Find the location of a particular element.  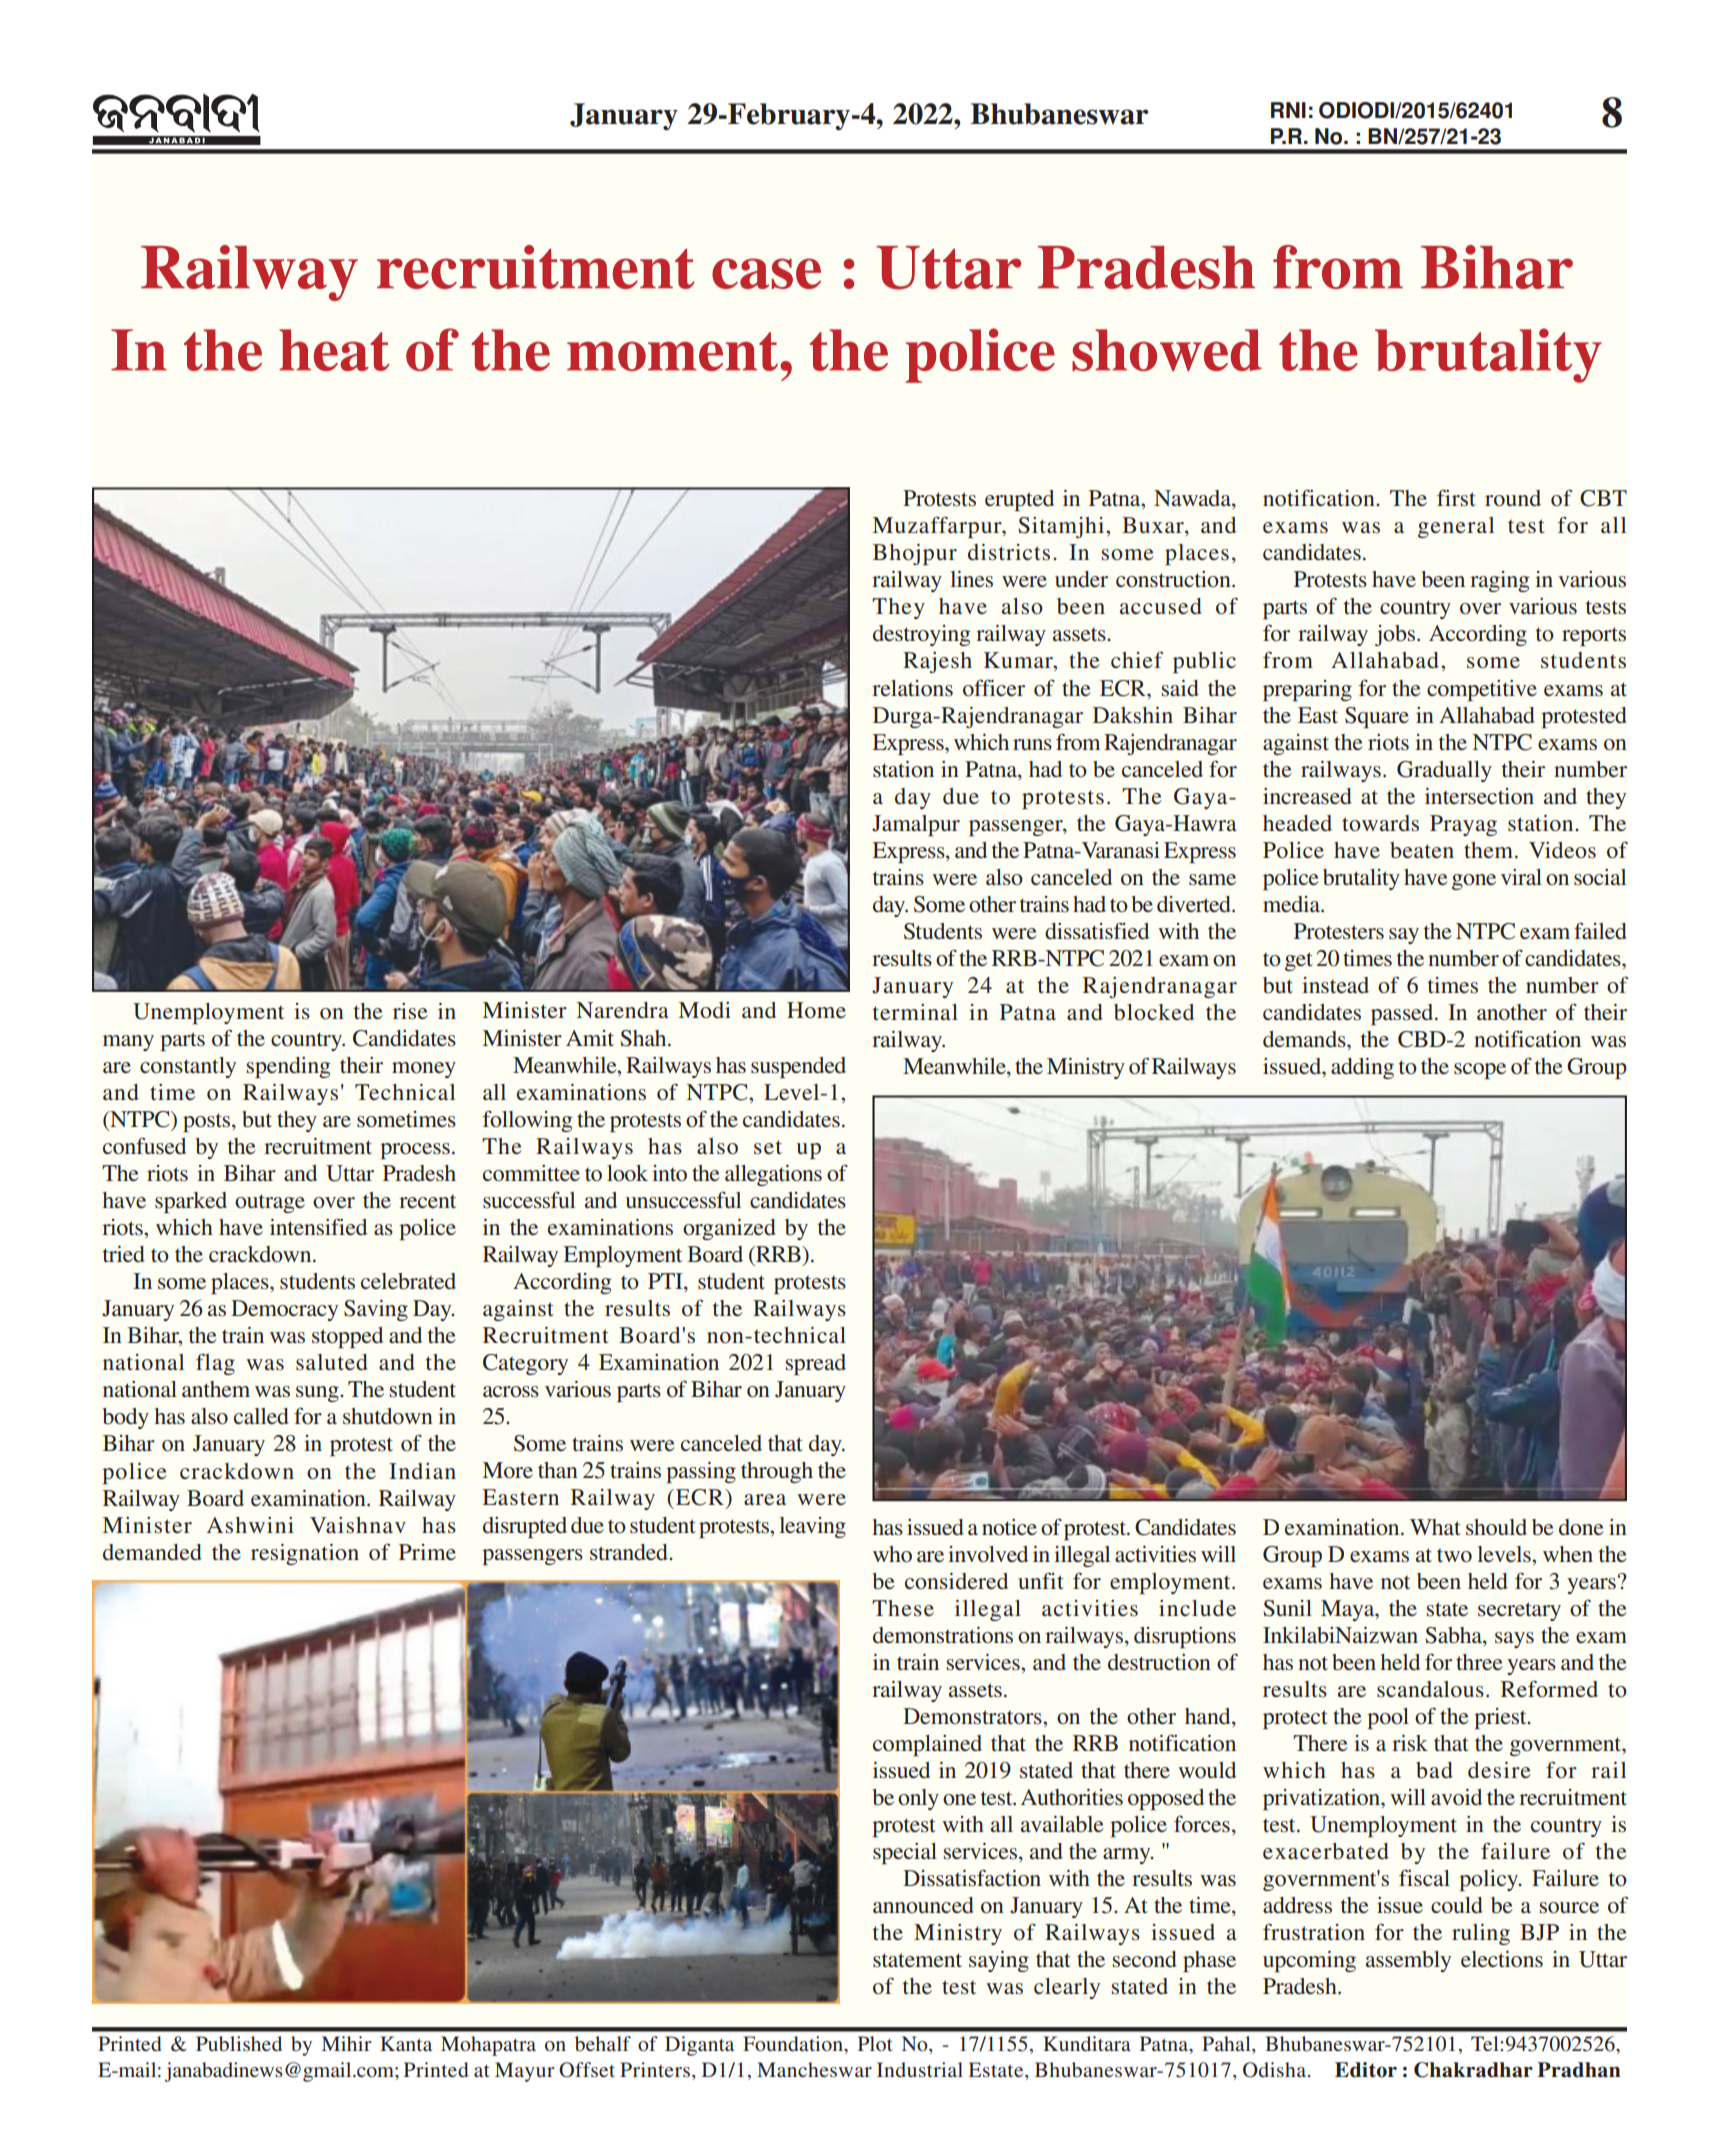

moment is located at coordinates (674, 351).
